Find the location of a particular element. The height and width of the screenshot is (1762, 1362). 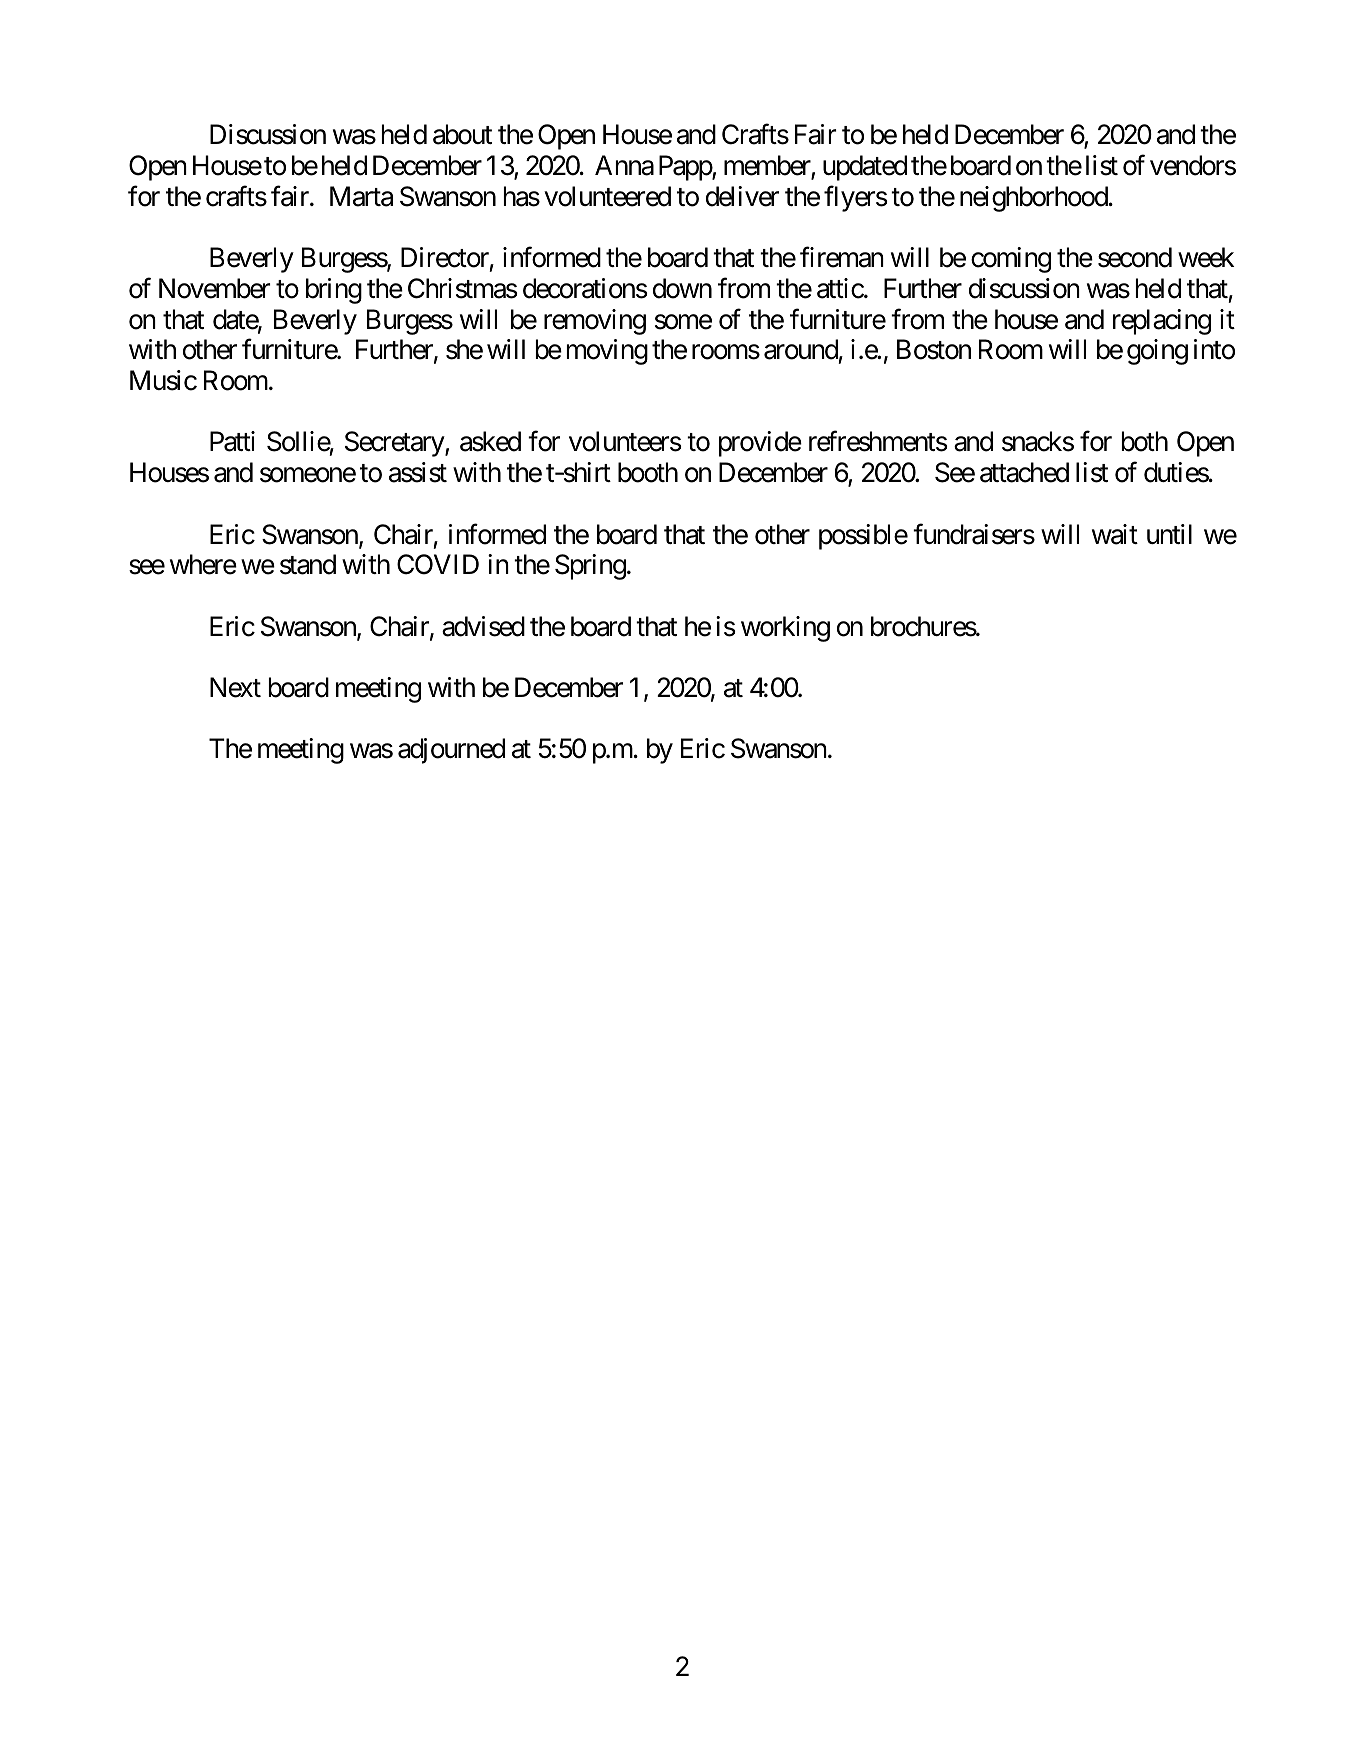

booth is located at coordinates (648, 472).
